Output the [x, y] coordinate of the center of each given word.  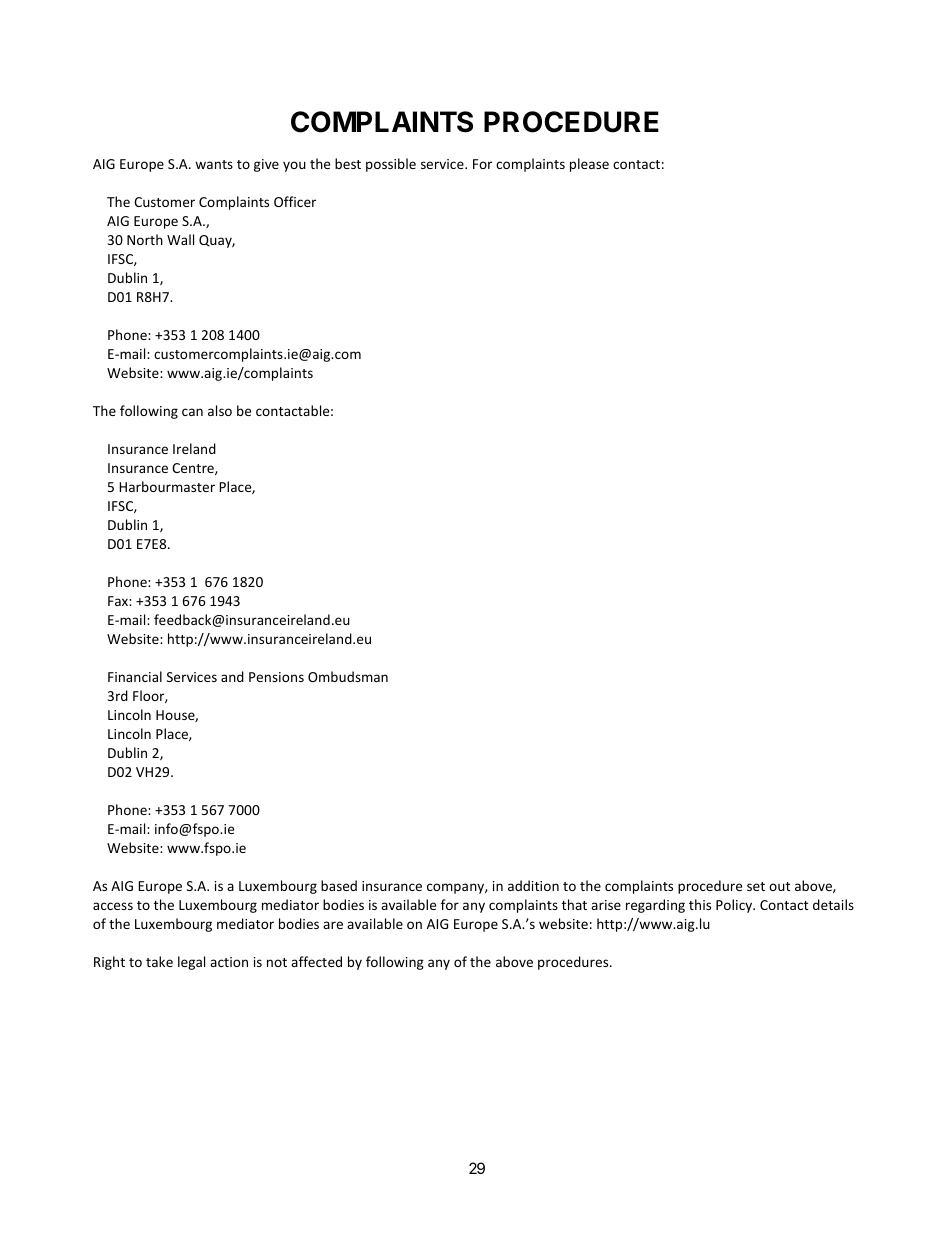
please [589, 165]
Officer [295, 201]
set [756, 886]
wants [214, 164]
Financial [135, 676]
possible [391, 165]
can [192, 412]
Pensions [276, 677]
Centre [194, 469]
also [220, 410]
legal [191, 963]
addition [533, 885]
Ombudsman [348, 676]
